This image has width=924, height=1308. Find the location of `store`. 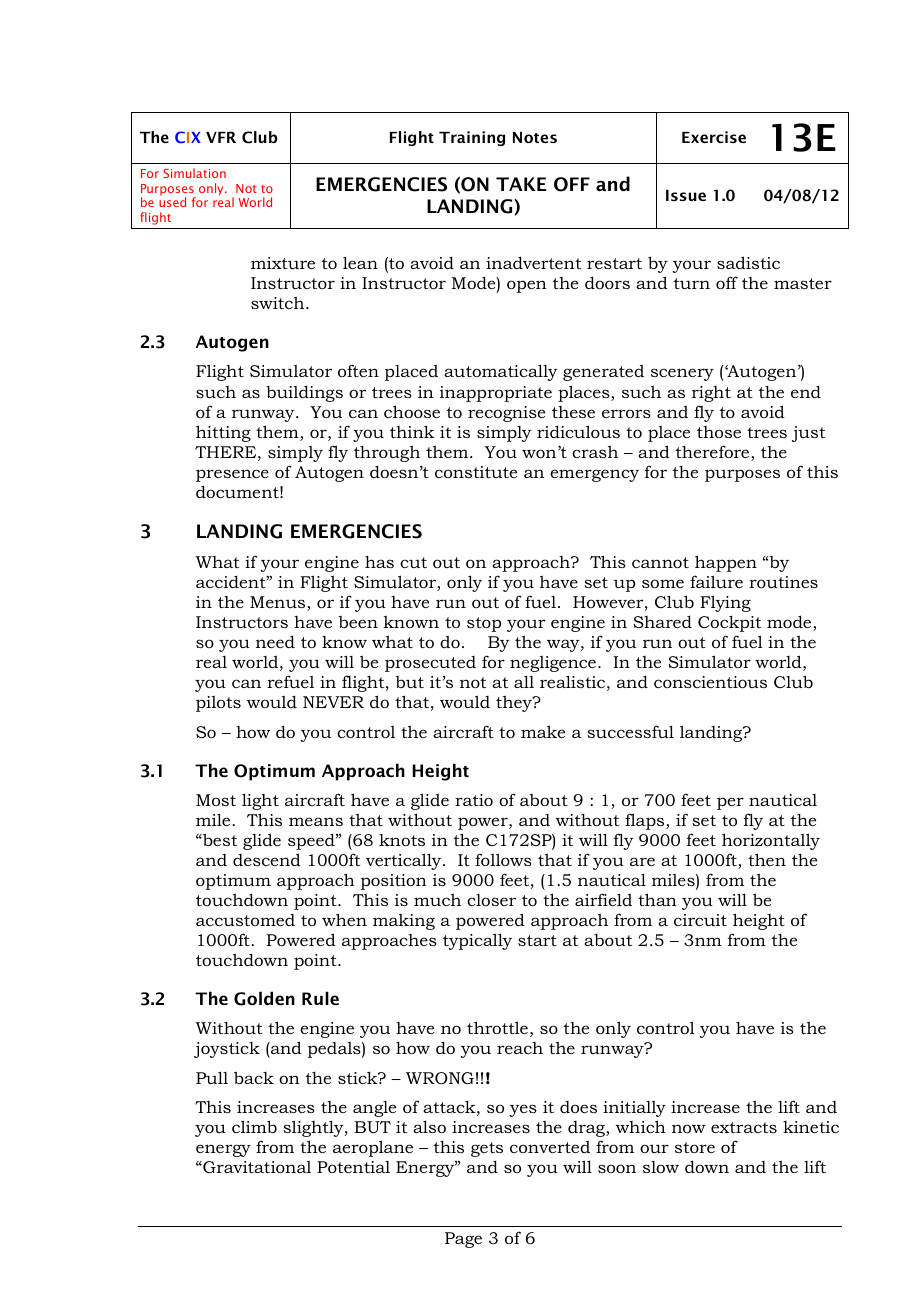

store is located at coordinates (695, 1147).
